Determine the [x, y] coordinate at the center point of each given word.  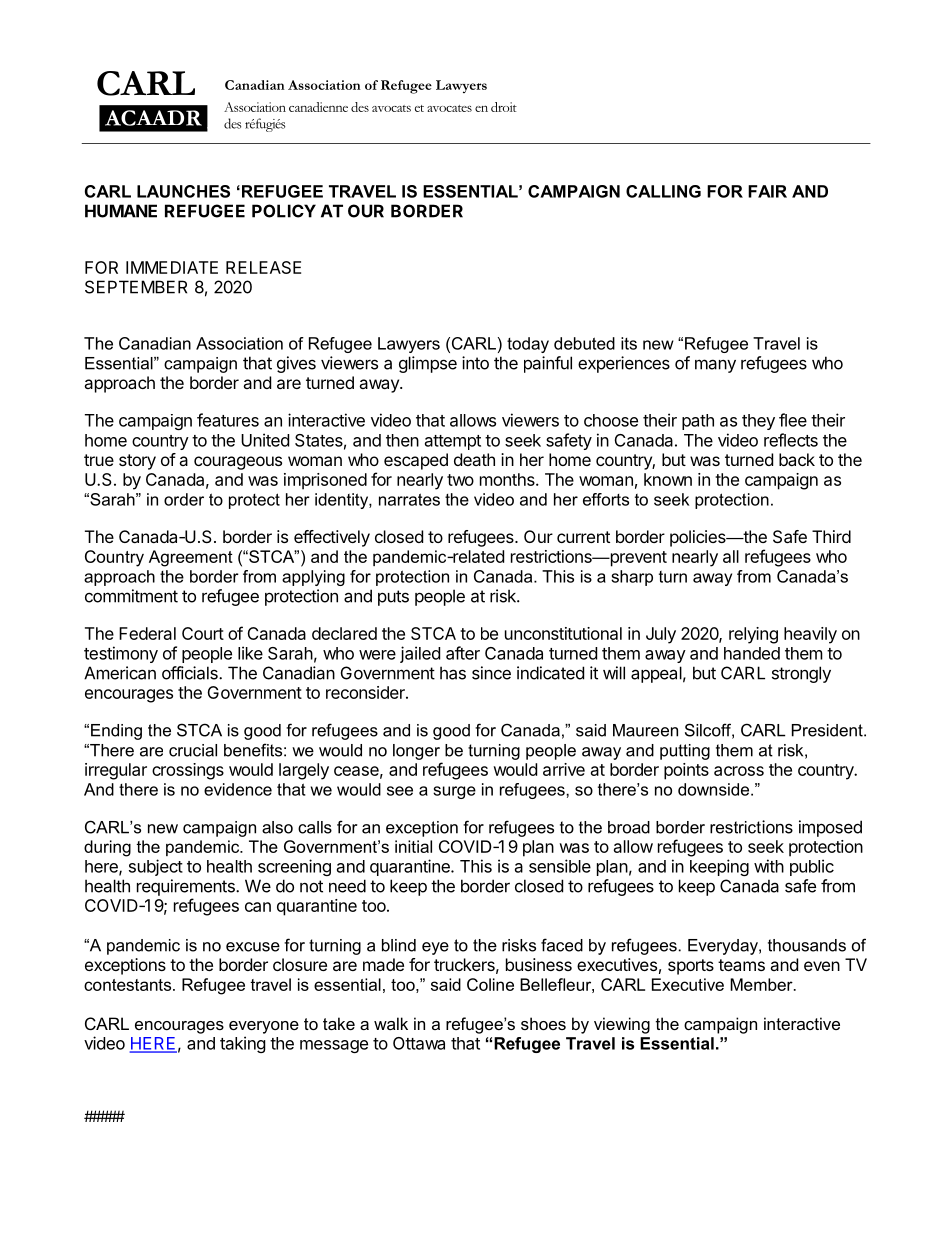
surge [454, 792]
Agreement [191, 558]
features [228, 420]
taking [243, 1044]
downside [715, 789]
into [475, 363]
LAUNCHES [183, 191]
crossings [188, 771]
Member [762, 984]
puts [393, 598]
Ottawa [419, 1043]
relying [753, 635]
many [715, 366]
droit [504, 107]
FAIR [767, 191]
